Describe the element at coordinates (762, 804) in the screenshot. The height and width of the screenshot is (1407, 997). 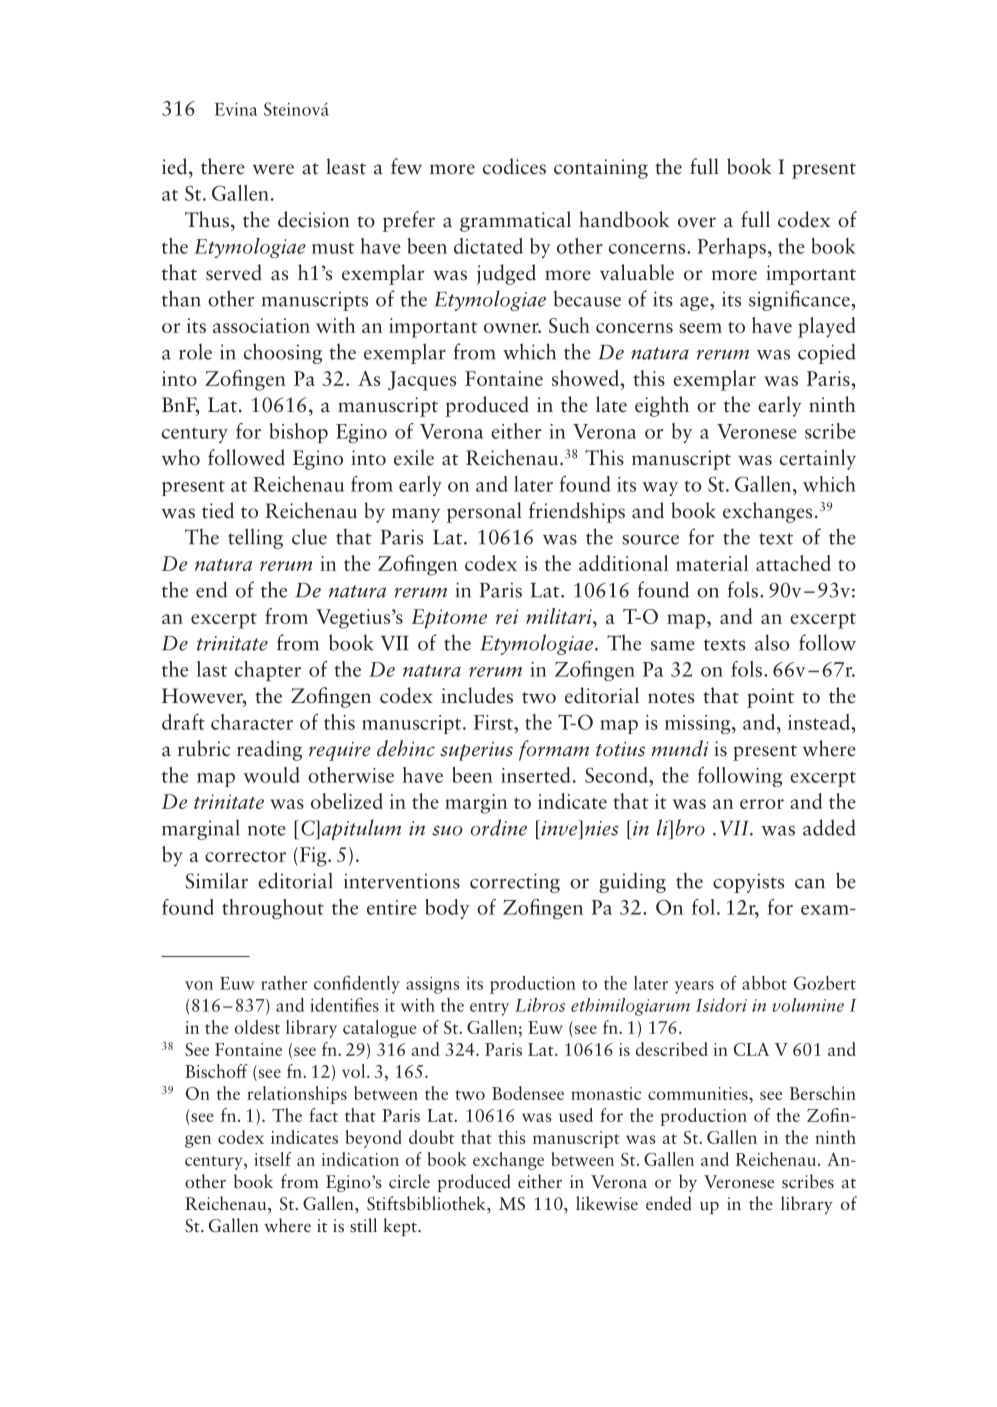
I see `error` at that location.
